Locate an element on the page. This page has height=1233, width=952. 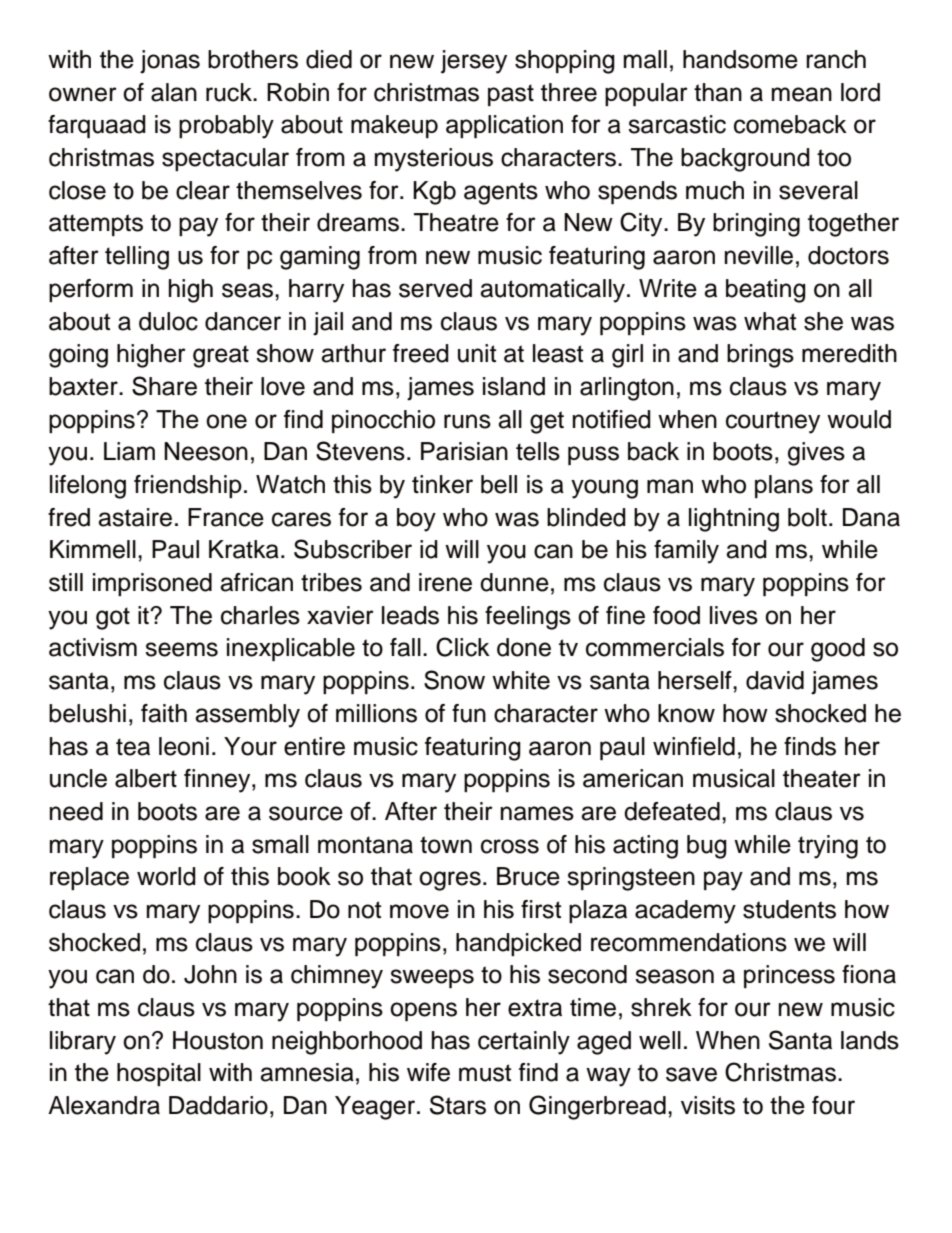
must is located at coordinates (485, 1073).
